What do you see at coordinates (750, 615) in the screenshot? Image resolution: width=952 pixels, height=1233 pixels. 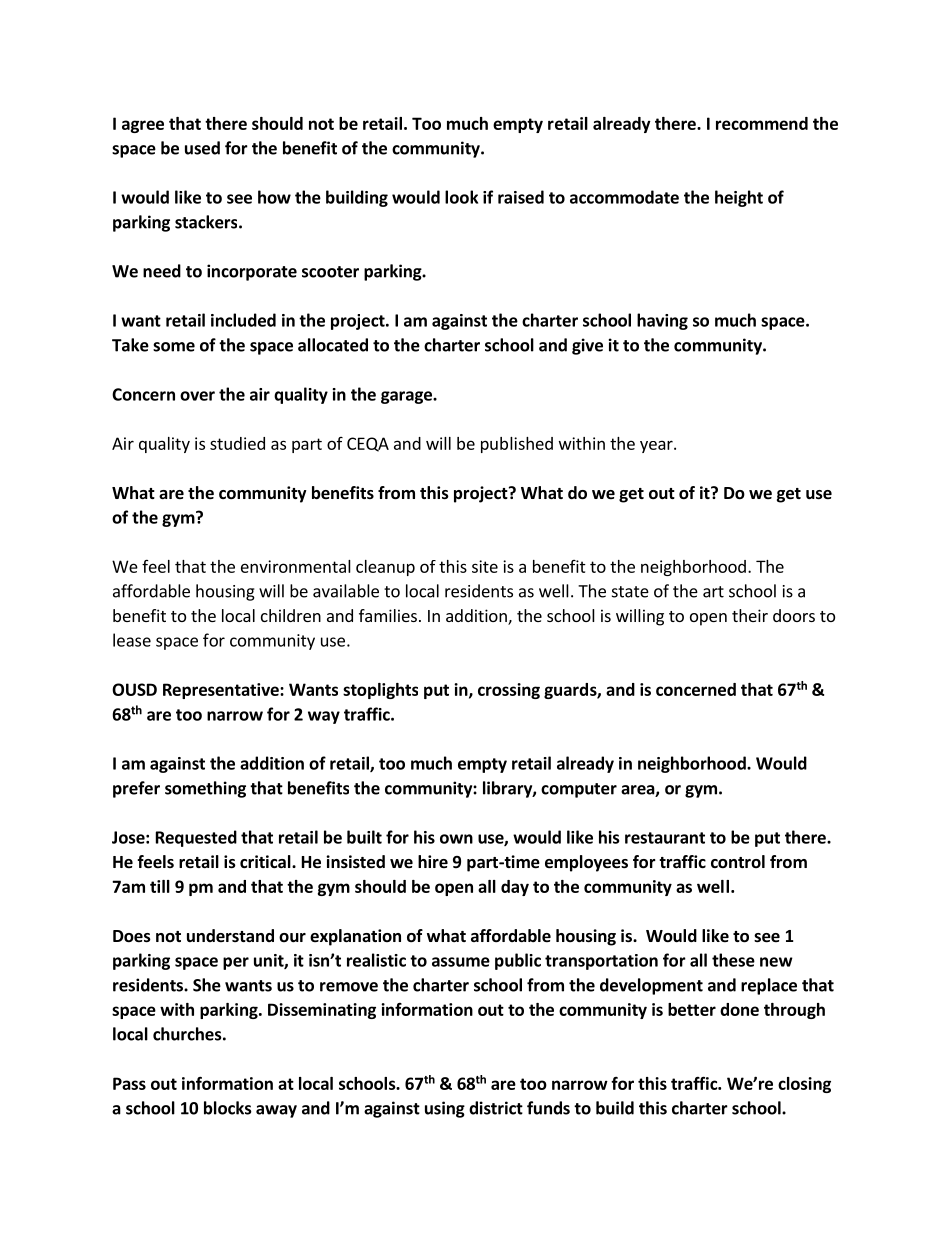 I see `their` at bounding box center [750, 615].
